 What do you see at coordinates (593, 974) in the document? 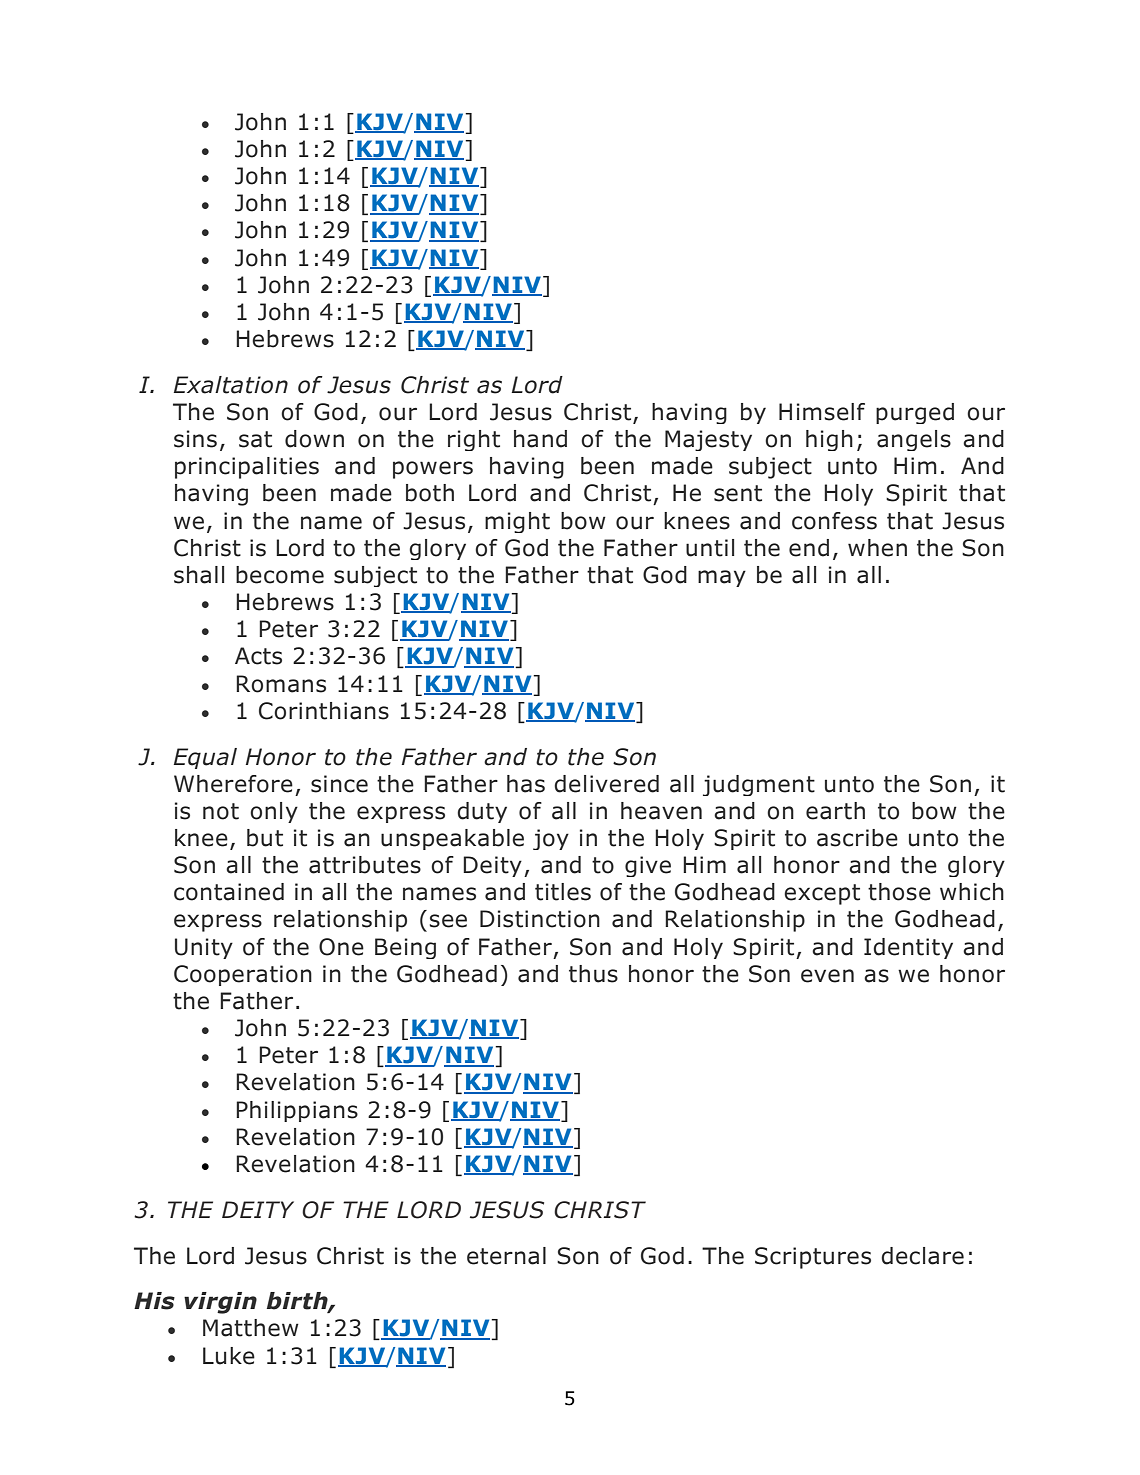
I see `thus` at bounding box center [593, 974].
